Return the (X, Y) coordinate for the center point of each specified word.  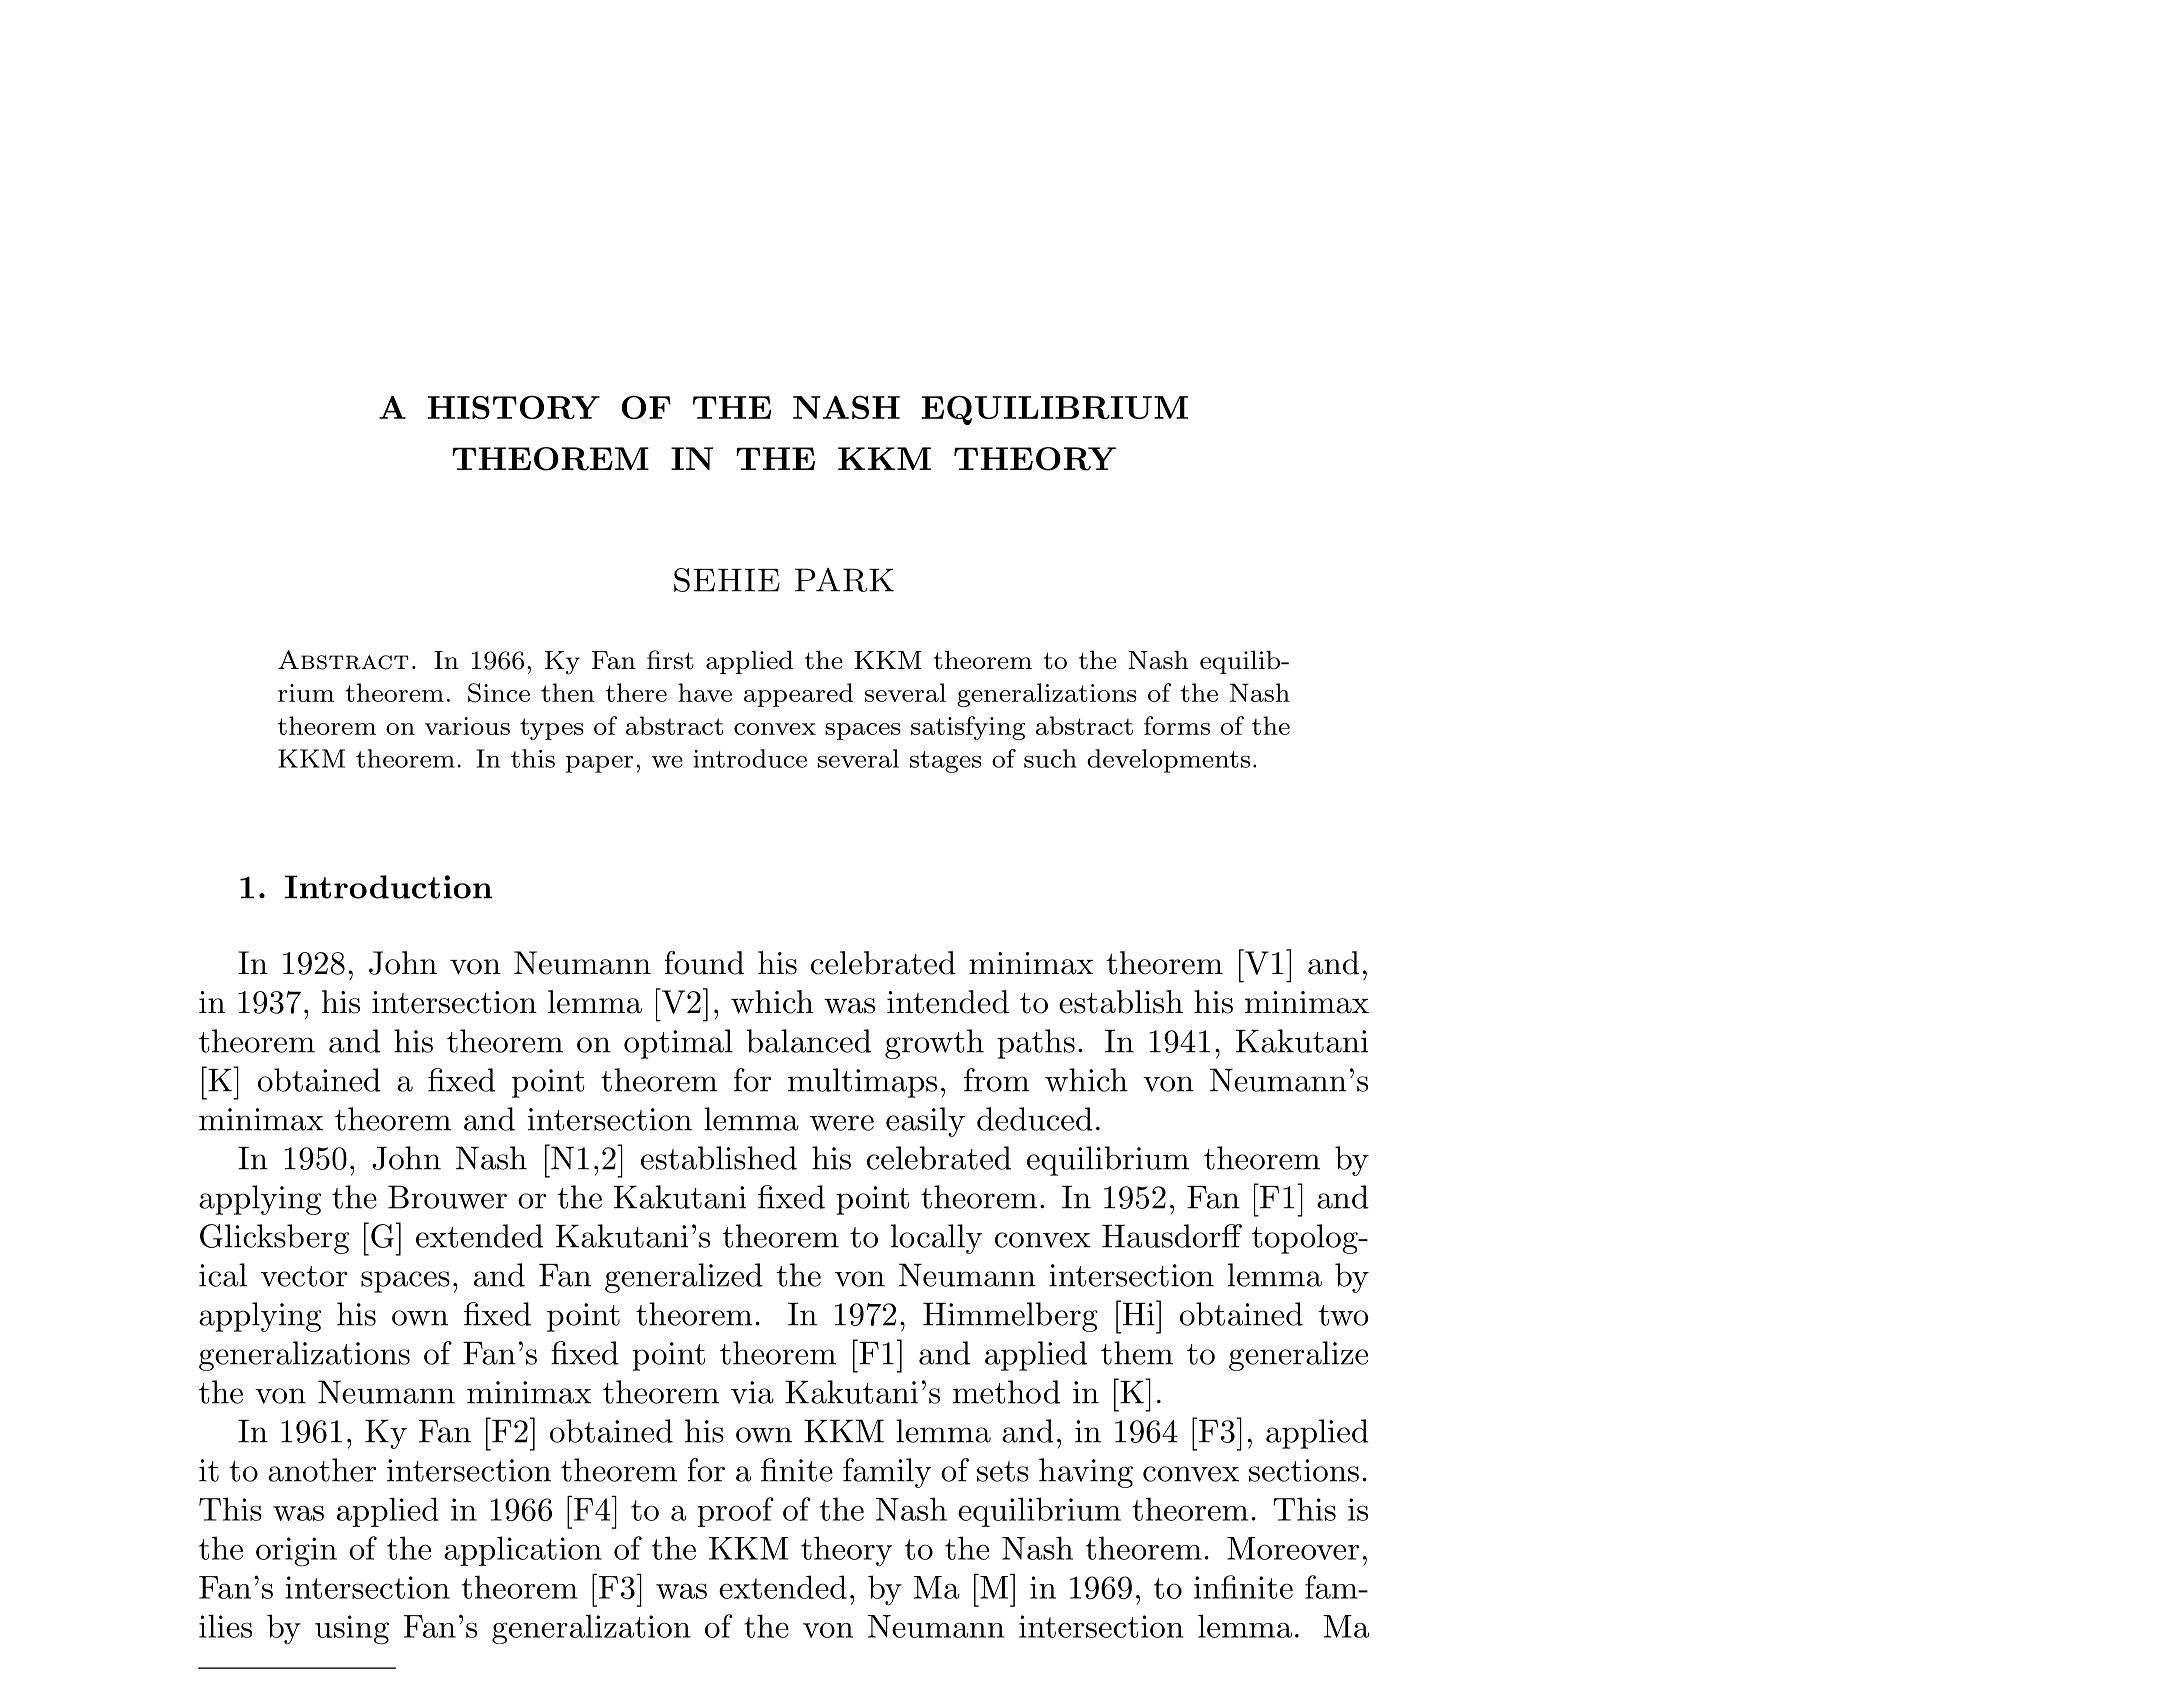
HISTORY (514, 407)
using (352, 1630)
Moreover (1293, 1548)
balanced (808, 1041)
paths (1036, 1044)
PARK (844, 580)
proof (735, 1512)
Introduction (388, 887)
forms (1177, 725)
